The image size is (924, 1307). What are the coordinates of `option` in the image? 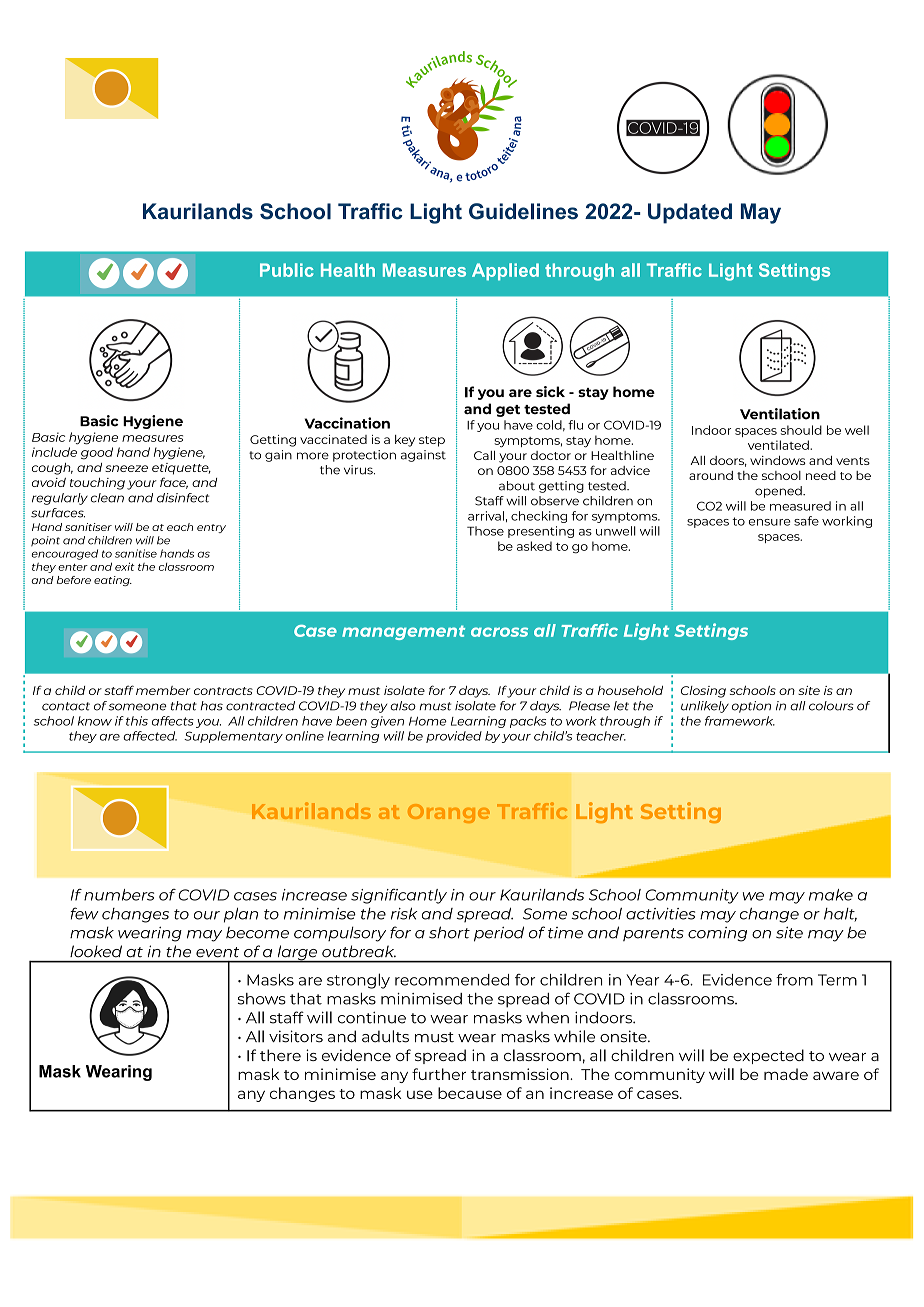 It's located at (751, 707).
